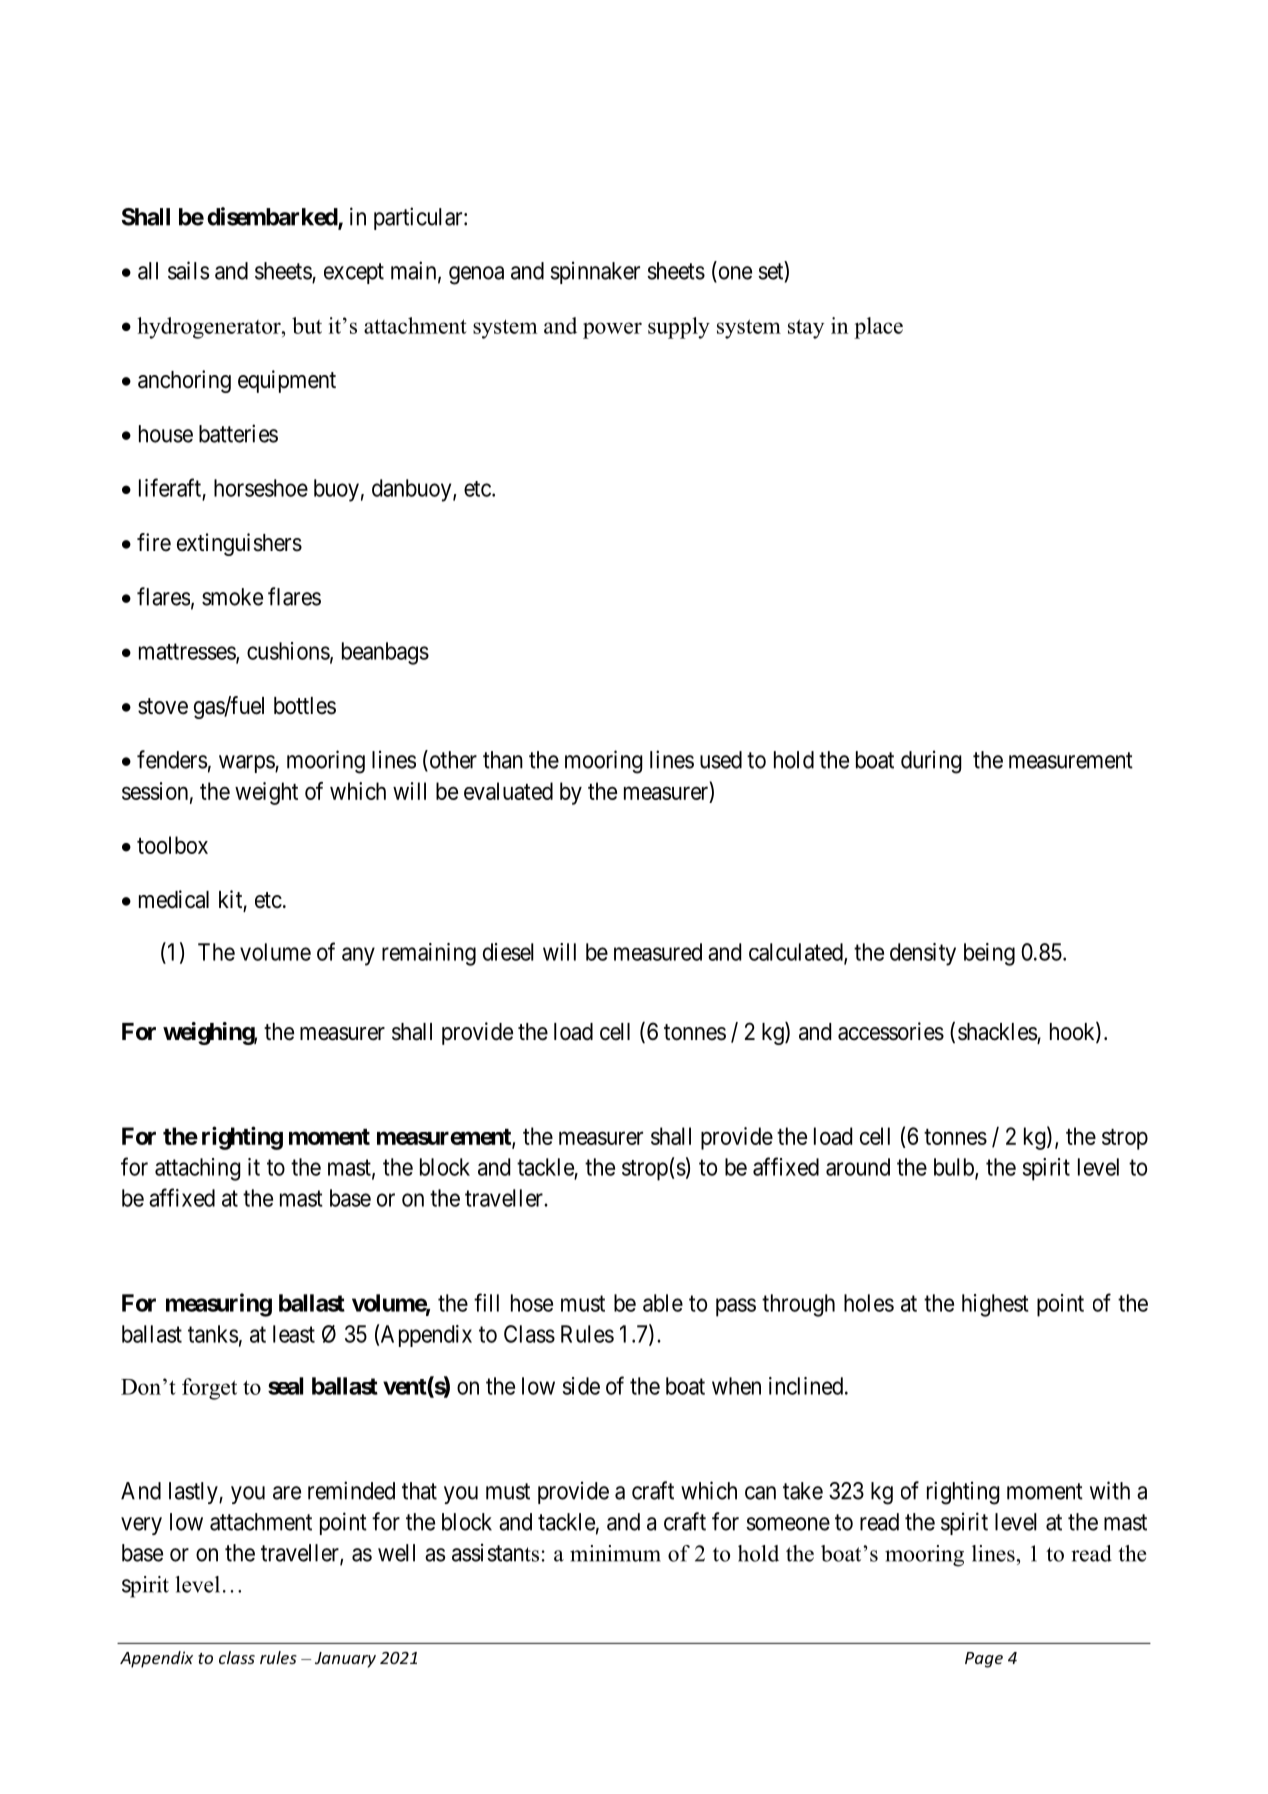 The height and width of the screenshot is (1794, 1268). I want to click on place, so click(878, 328).
